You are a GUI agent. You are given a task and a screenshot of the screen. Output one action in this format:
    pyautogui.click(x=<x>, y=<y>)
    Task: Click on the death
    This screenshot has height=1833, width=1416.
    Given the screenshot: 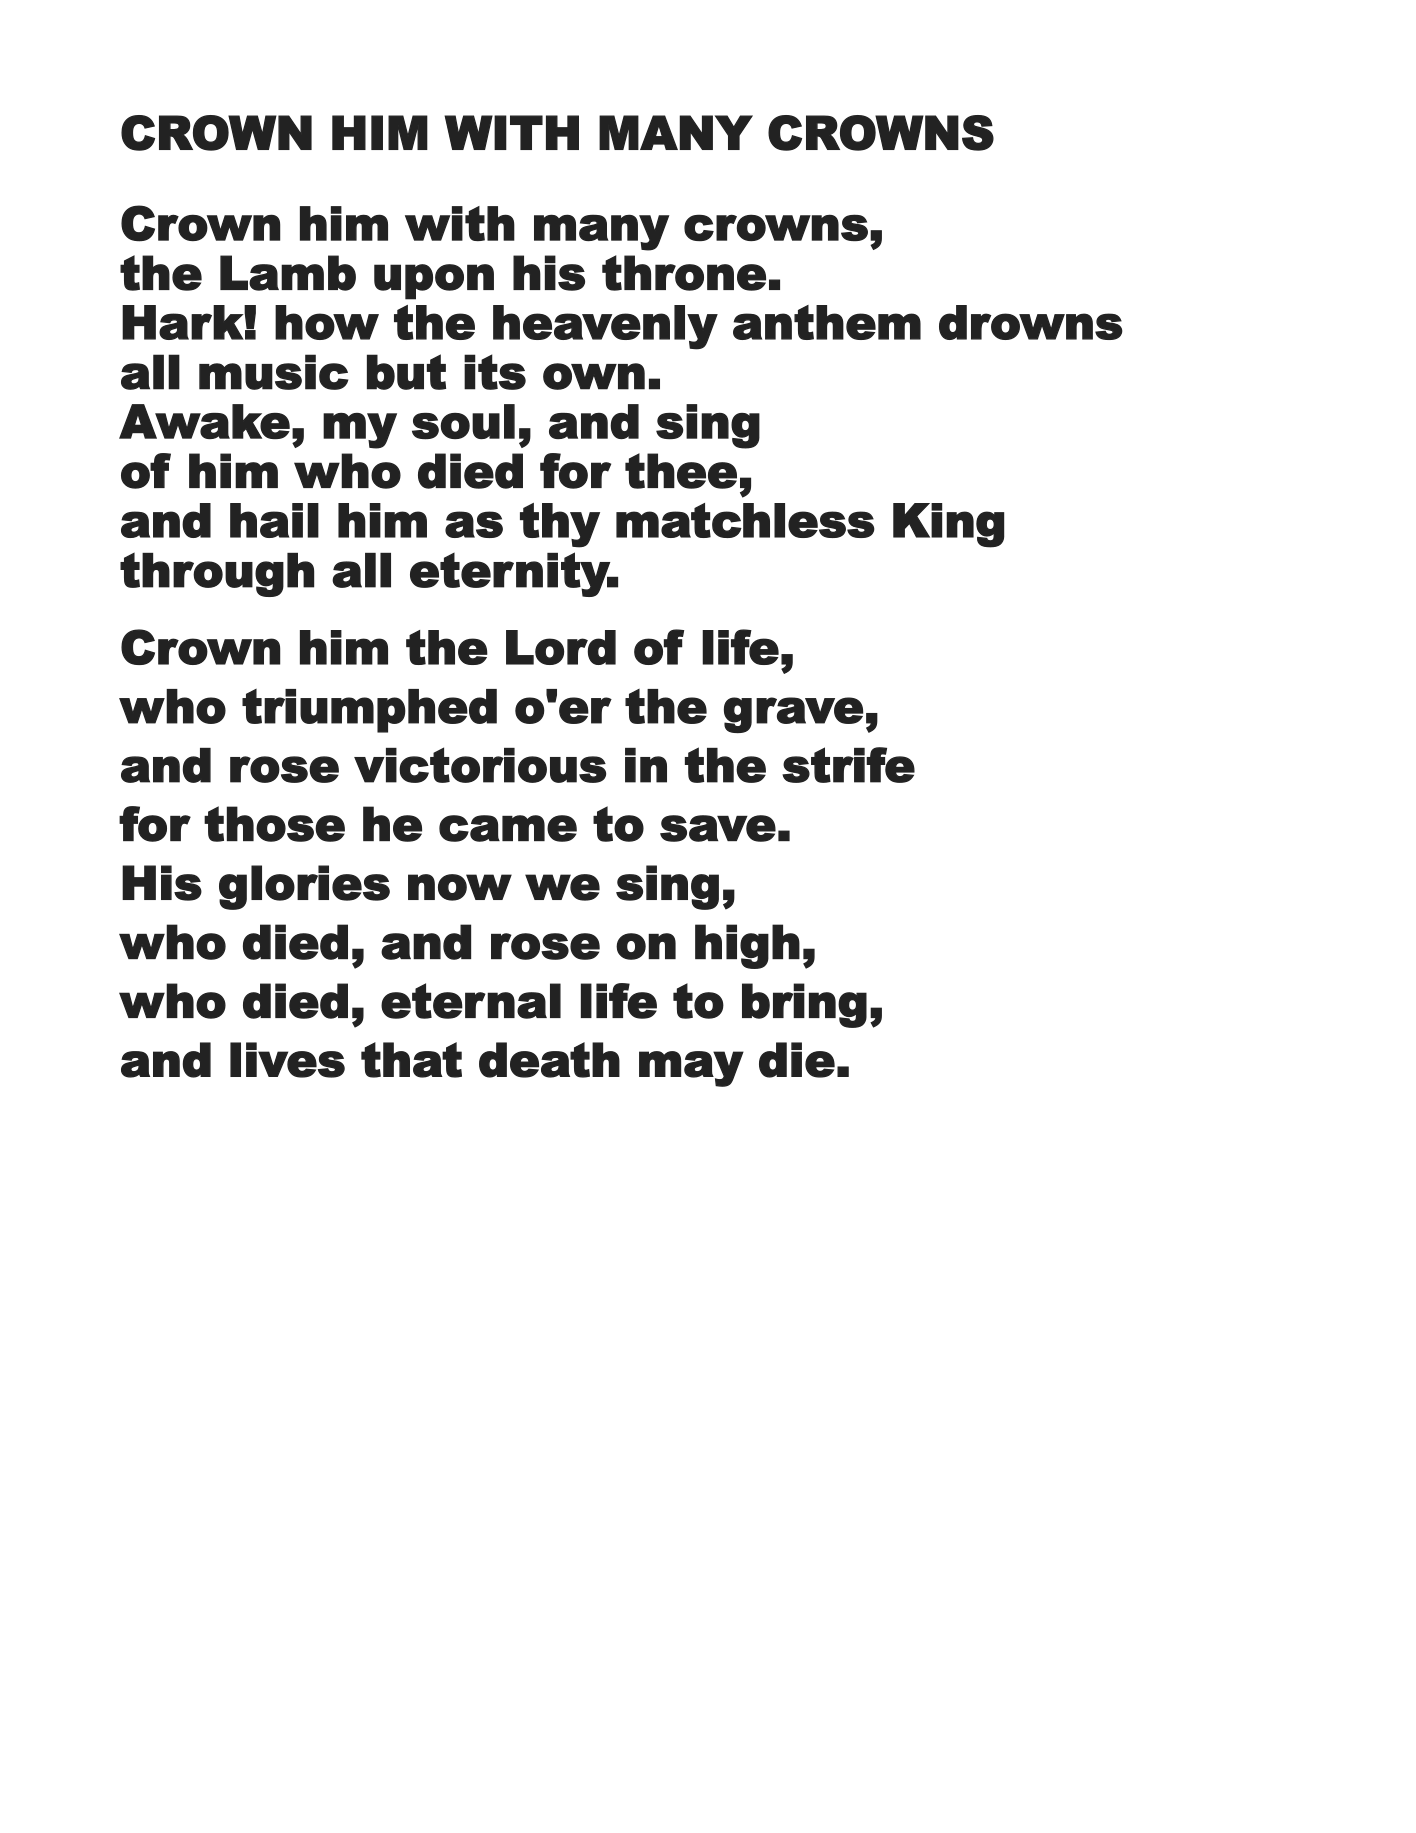 What is the action you would take?
    pyautogui.click(x=549, y=1060)
